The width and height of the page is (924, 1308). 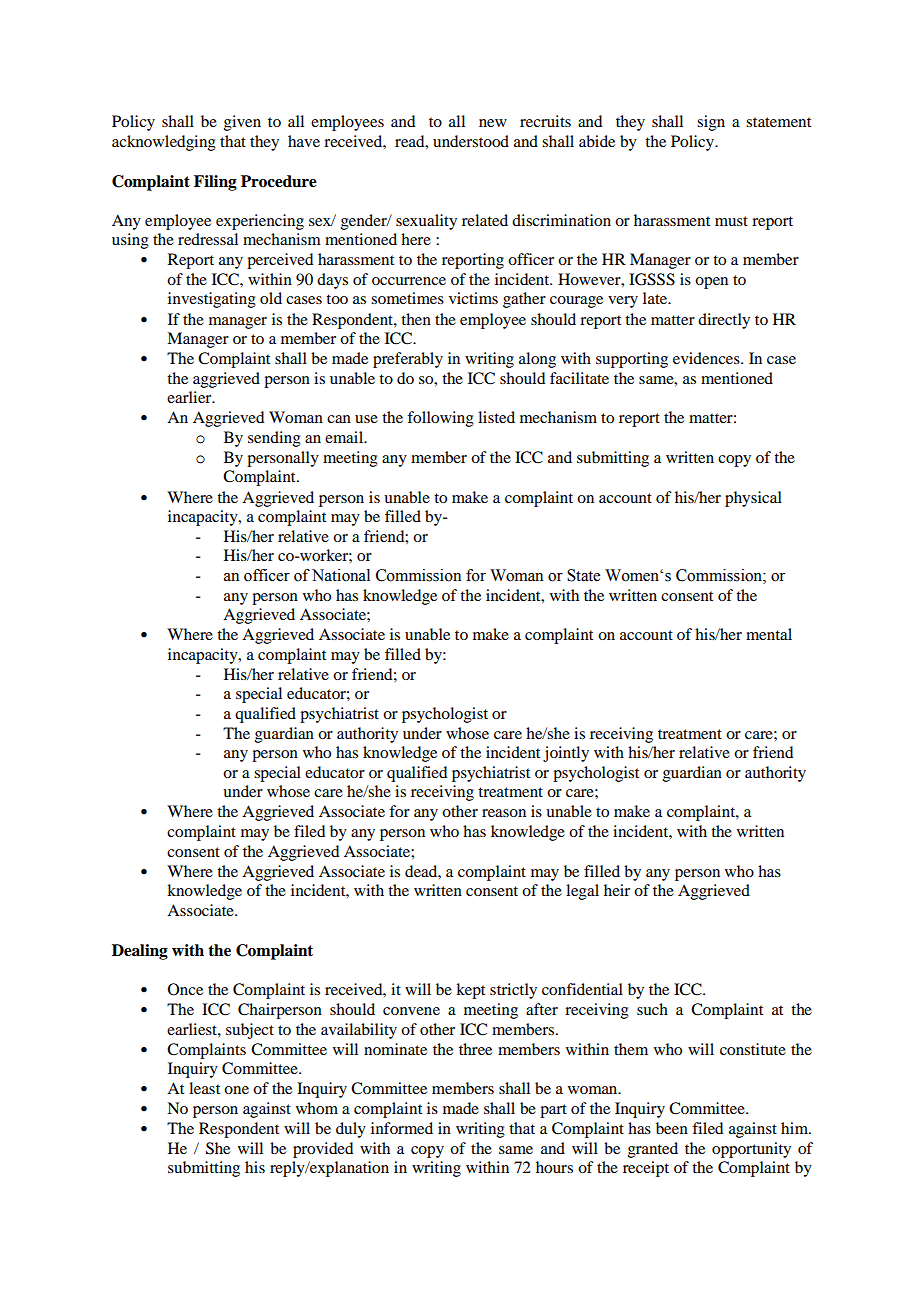 I want to click on mental, so click(x=769, y=634).
